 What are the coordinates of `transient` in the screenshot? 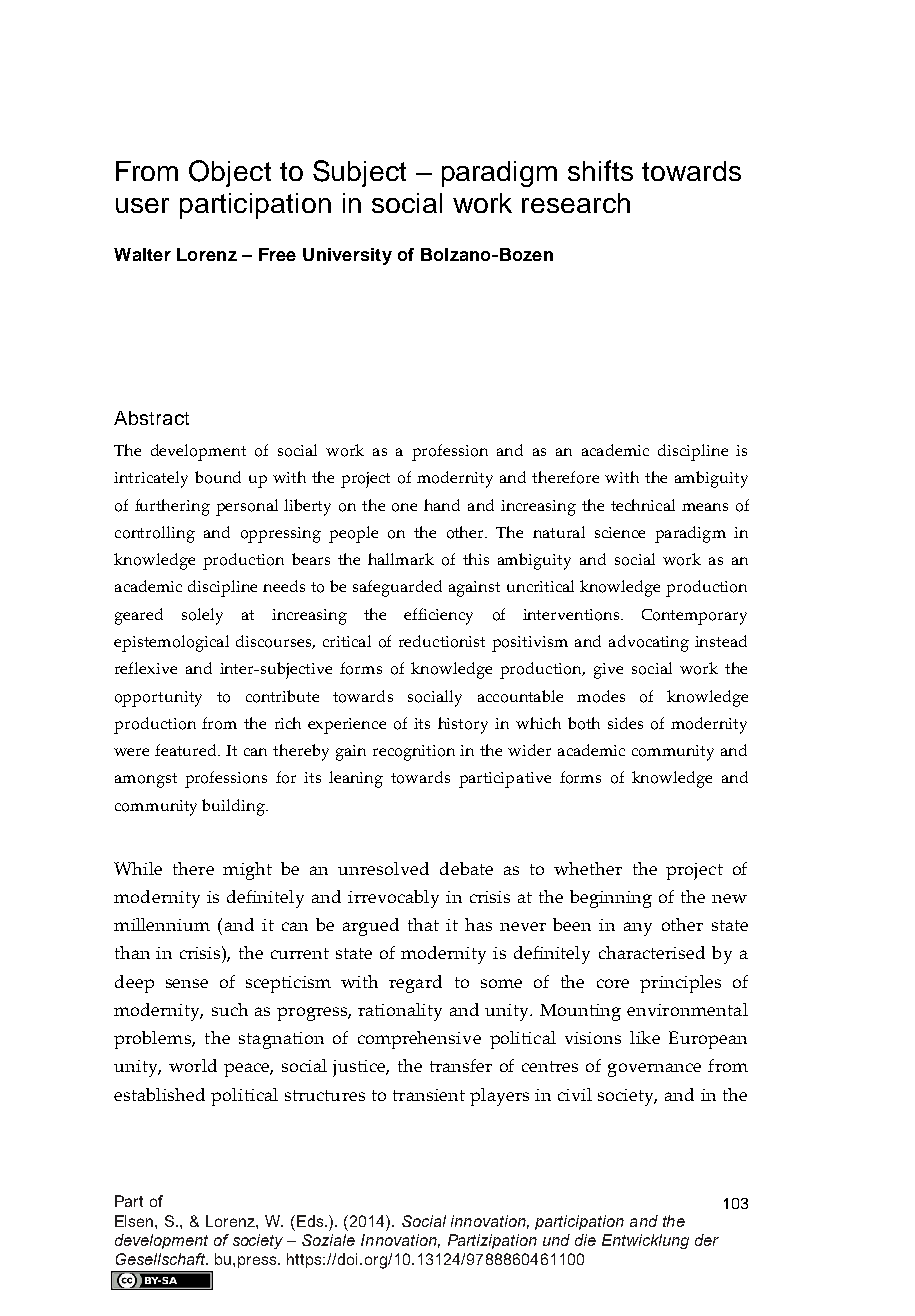 It's located at (429, 1095).
